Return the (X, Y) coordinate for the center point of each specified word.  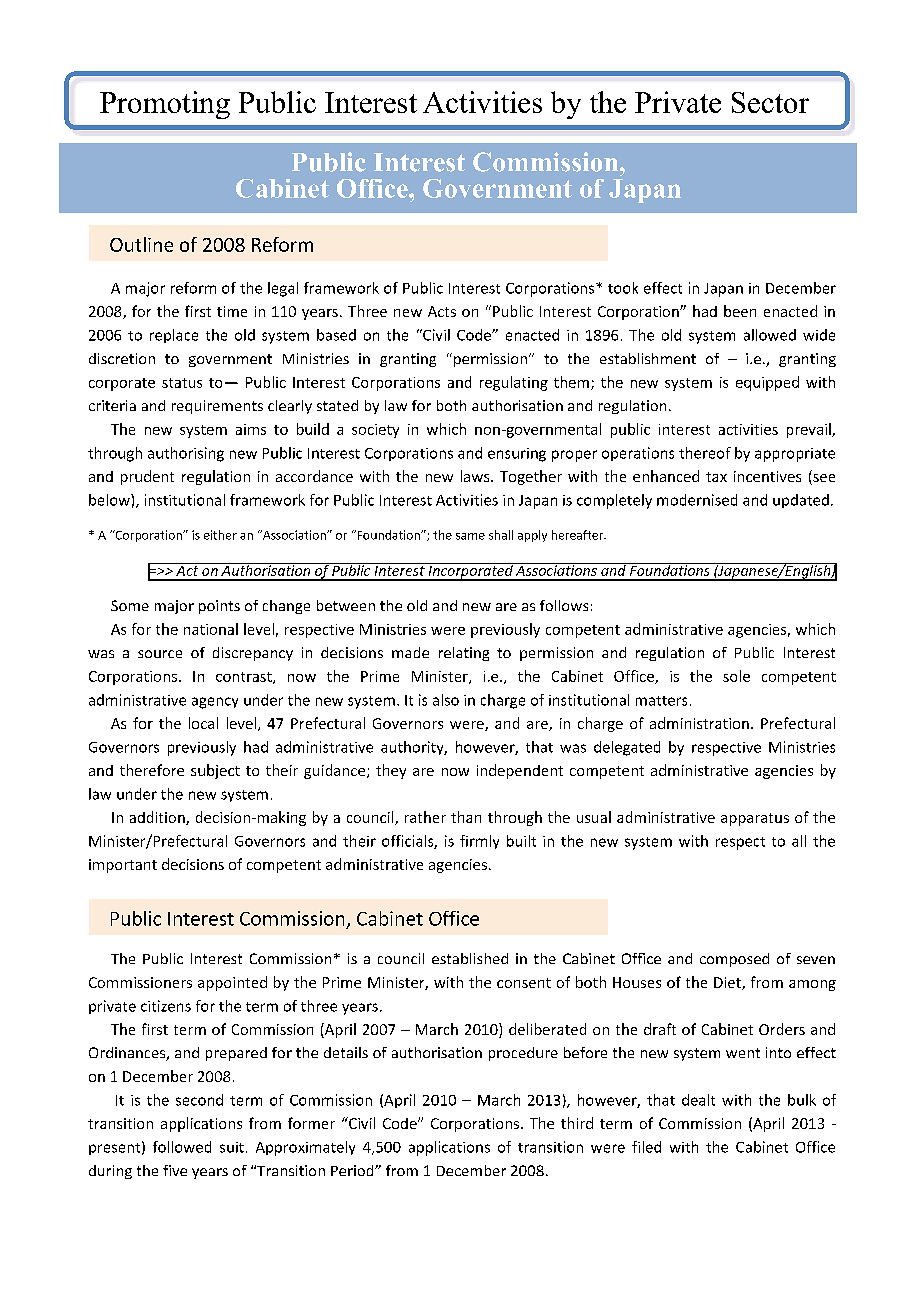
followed (182, 1147)
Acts (442, 311)
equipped (767, 383)
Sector (770, 102)
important (123, 866)
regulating (514, 383)
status (182, 383)
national (211, 629)
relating (464, 654)
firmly (479, 842)
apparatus (755, 819)
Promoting (165, 105)
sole (736, 676)
